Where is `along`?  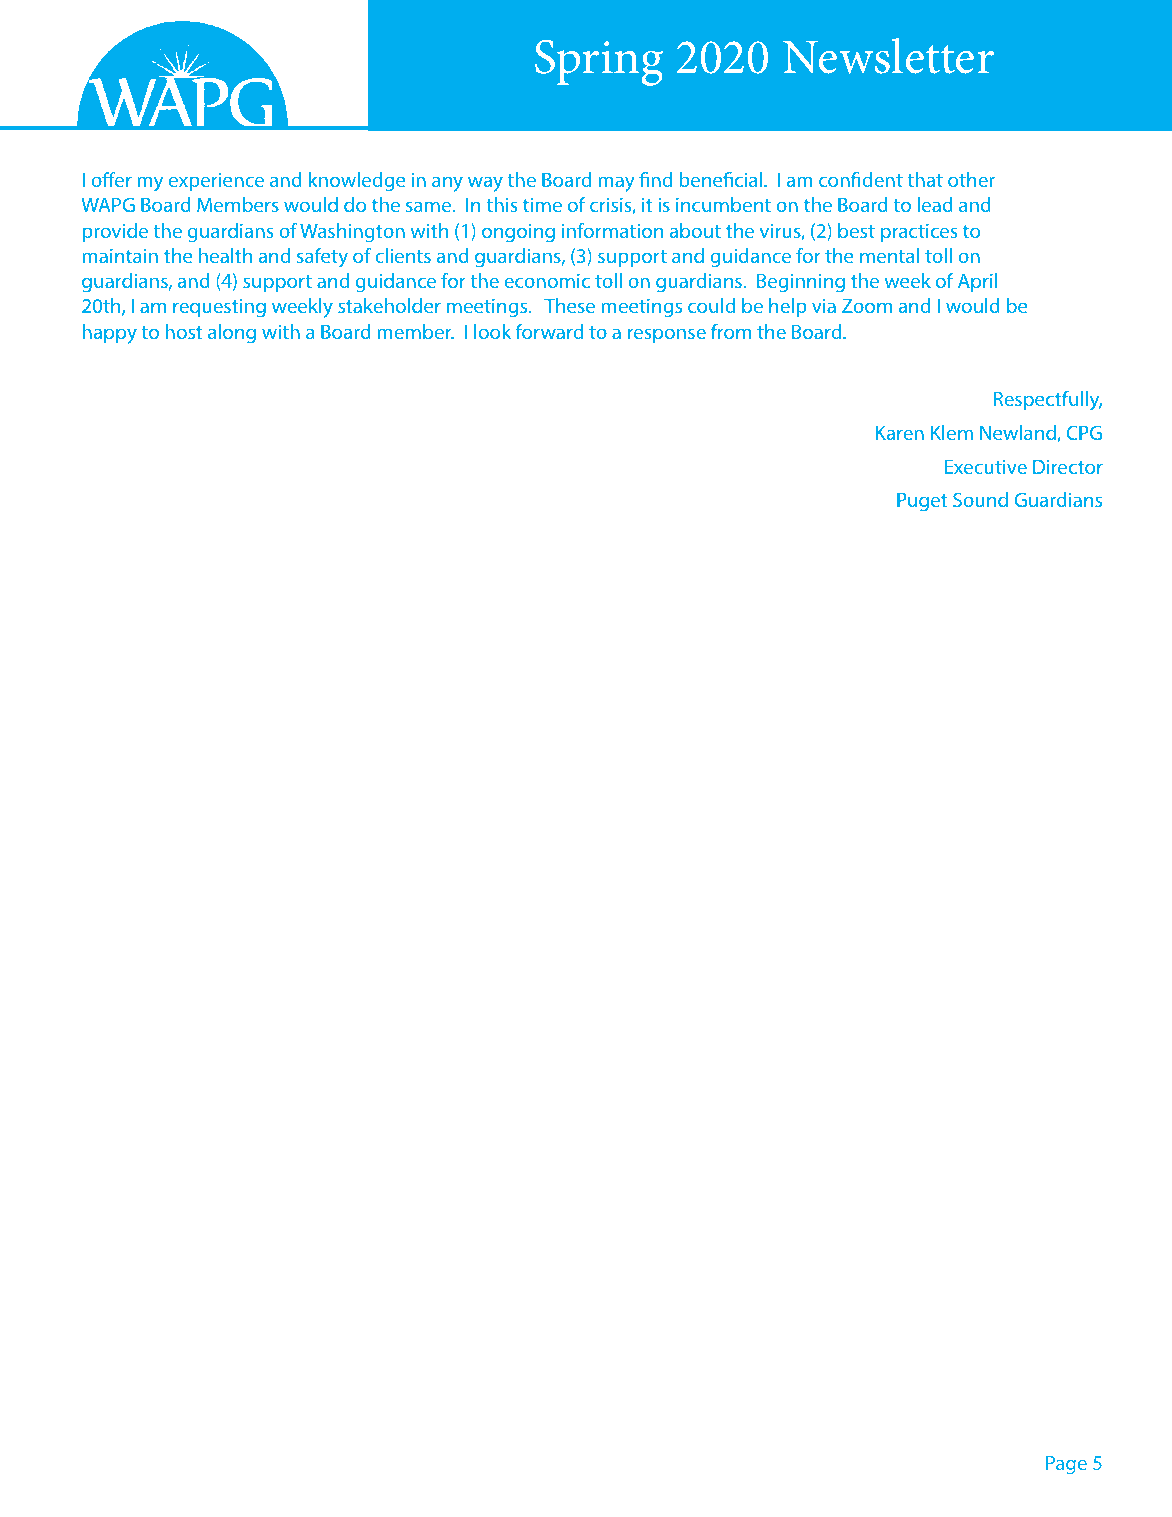 along is located at coordinates (232, 334).
